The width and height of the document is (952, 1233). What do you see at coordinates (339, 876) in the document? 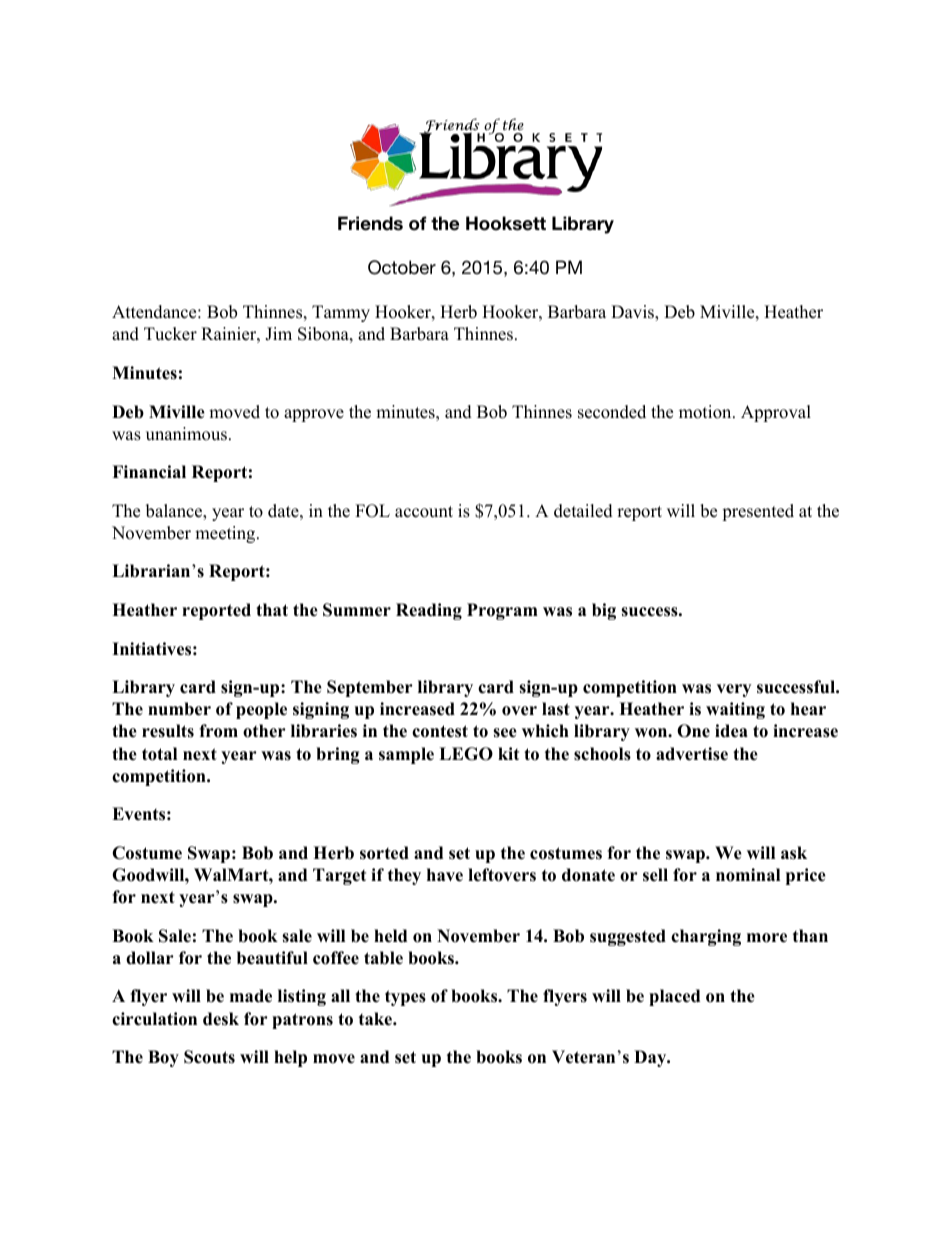
I see `Target` at bounding box center [339, 876].
